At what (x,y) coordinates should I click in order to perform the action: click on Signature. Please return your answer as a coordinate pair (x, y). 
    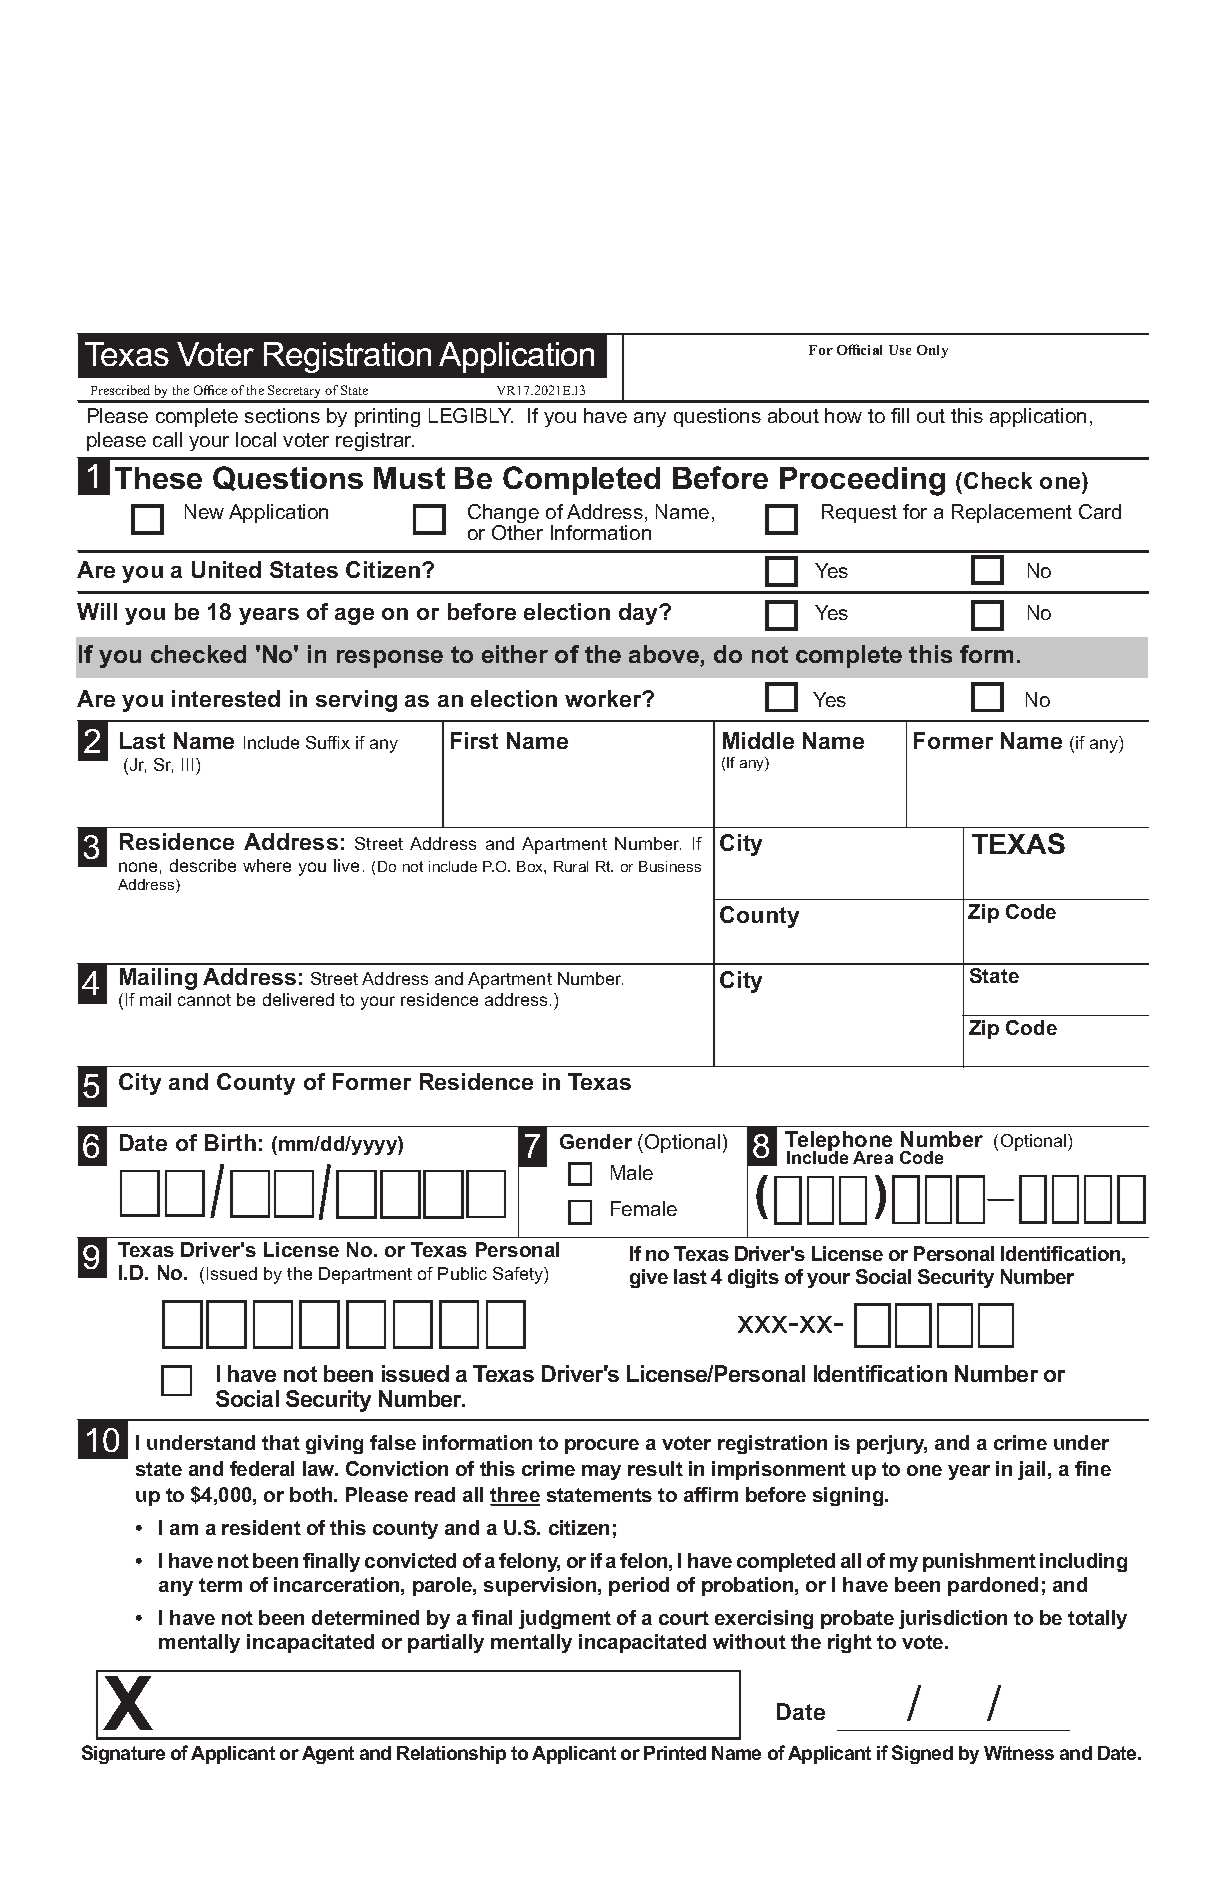
    Looking at the image, I should click on (123, 1754).
